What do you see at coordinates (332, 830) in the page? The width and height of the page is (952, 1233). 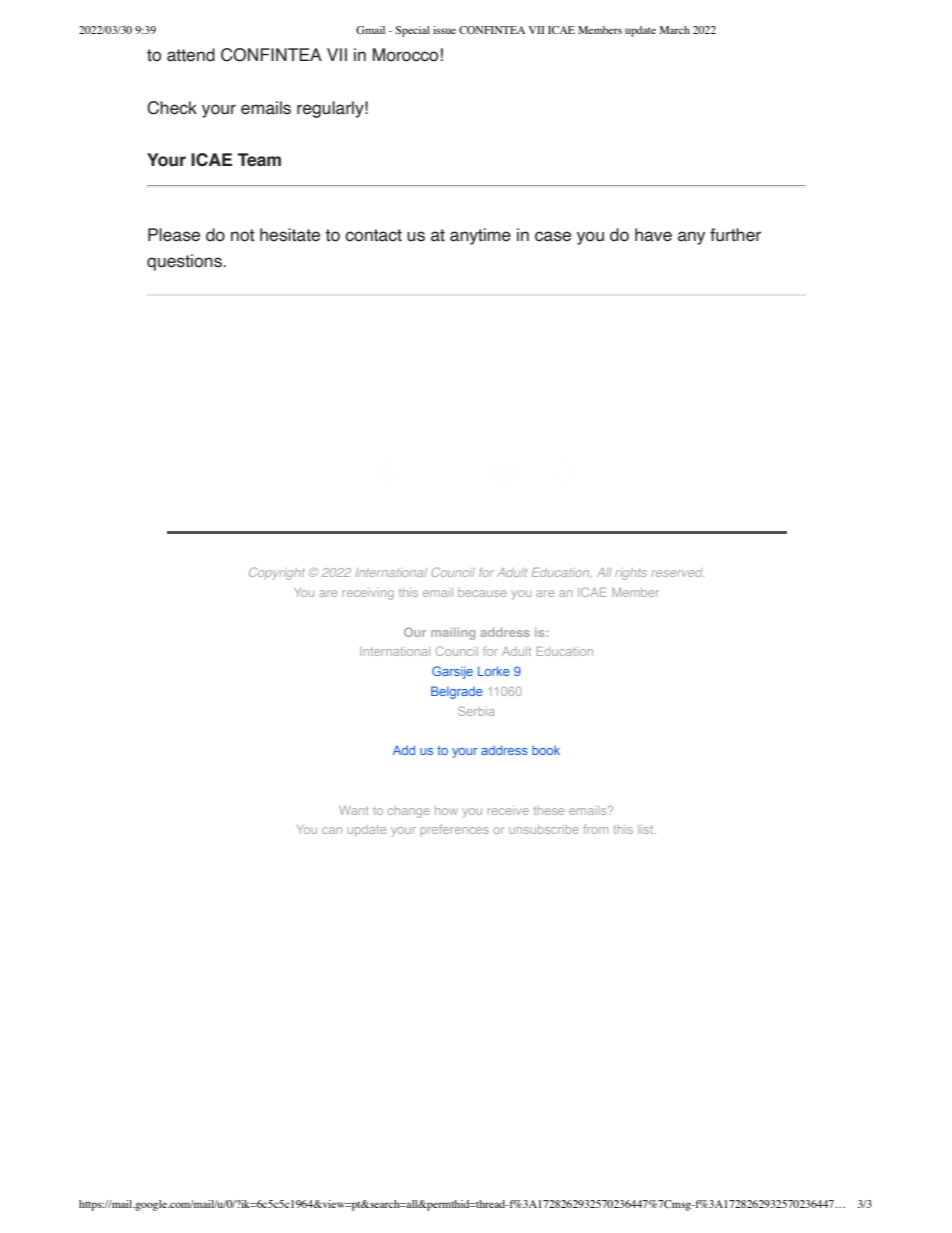 I see `can` at bounding box center [332, 830].
